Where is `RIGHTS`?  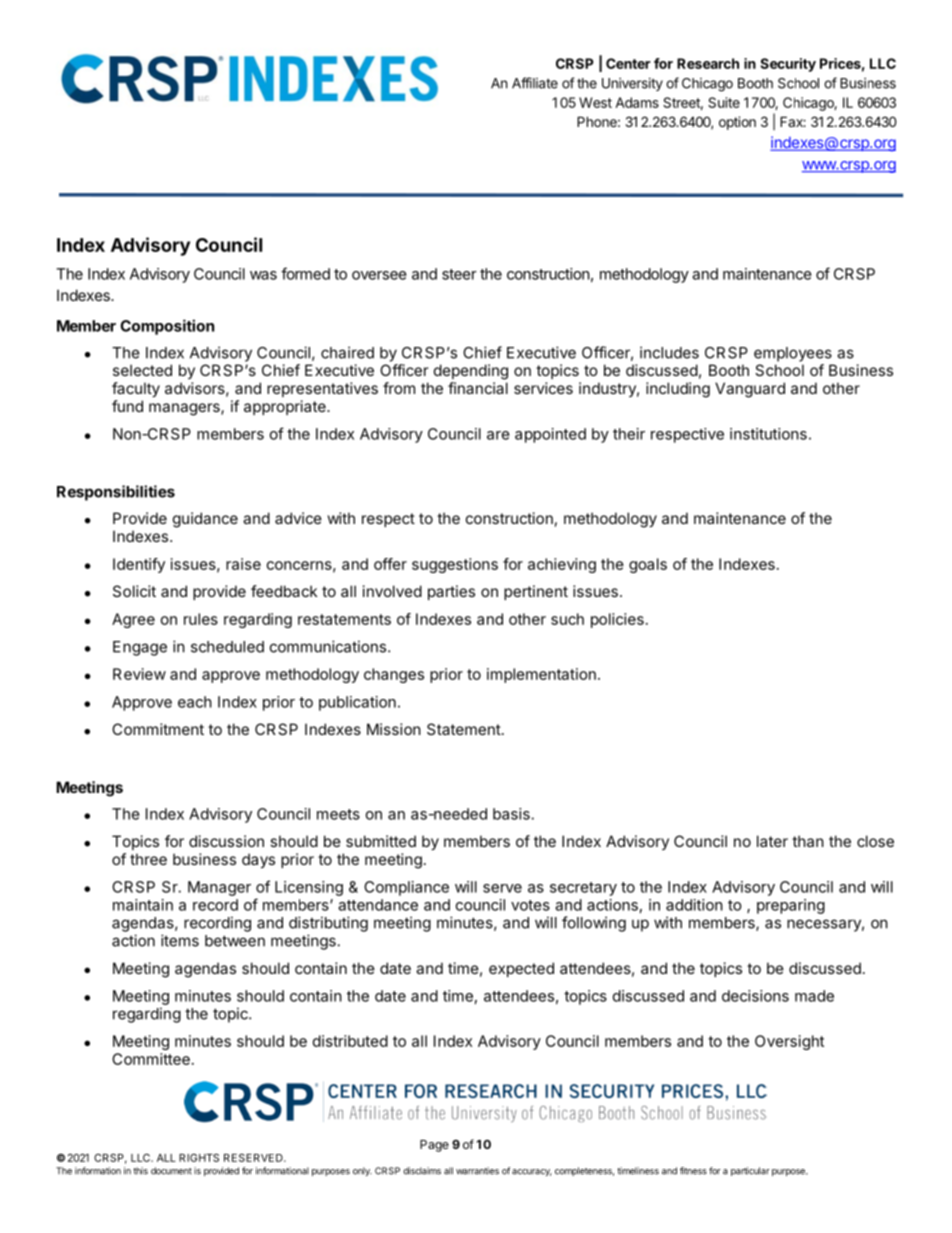
RIGHTS is located at coordinates (199, 1158).
